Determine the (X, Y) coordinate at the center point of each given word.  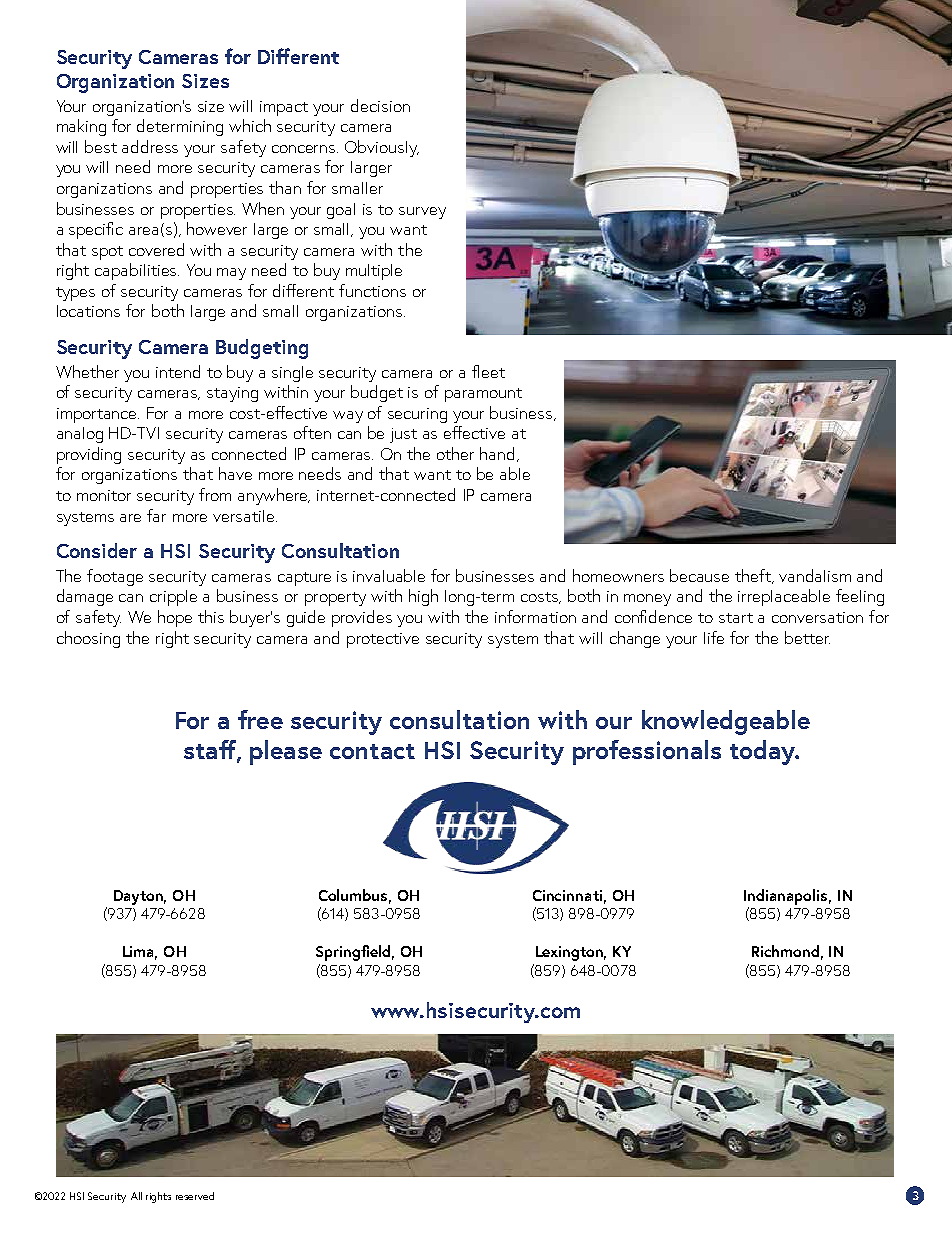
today (764, 752)
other (455, 453)
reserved (195, 1196)
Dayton (140, 897)
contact (372, 751)
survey (422, 213)
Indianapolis (787, 897)
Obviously (382, 148)
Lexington (571, 953)
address (150, 146)
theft (754, 576)
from (215, 494)
